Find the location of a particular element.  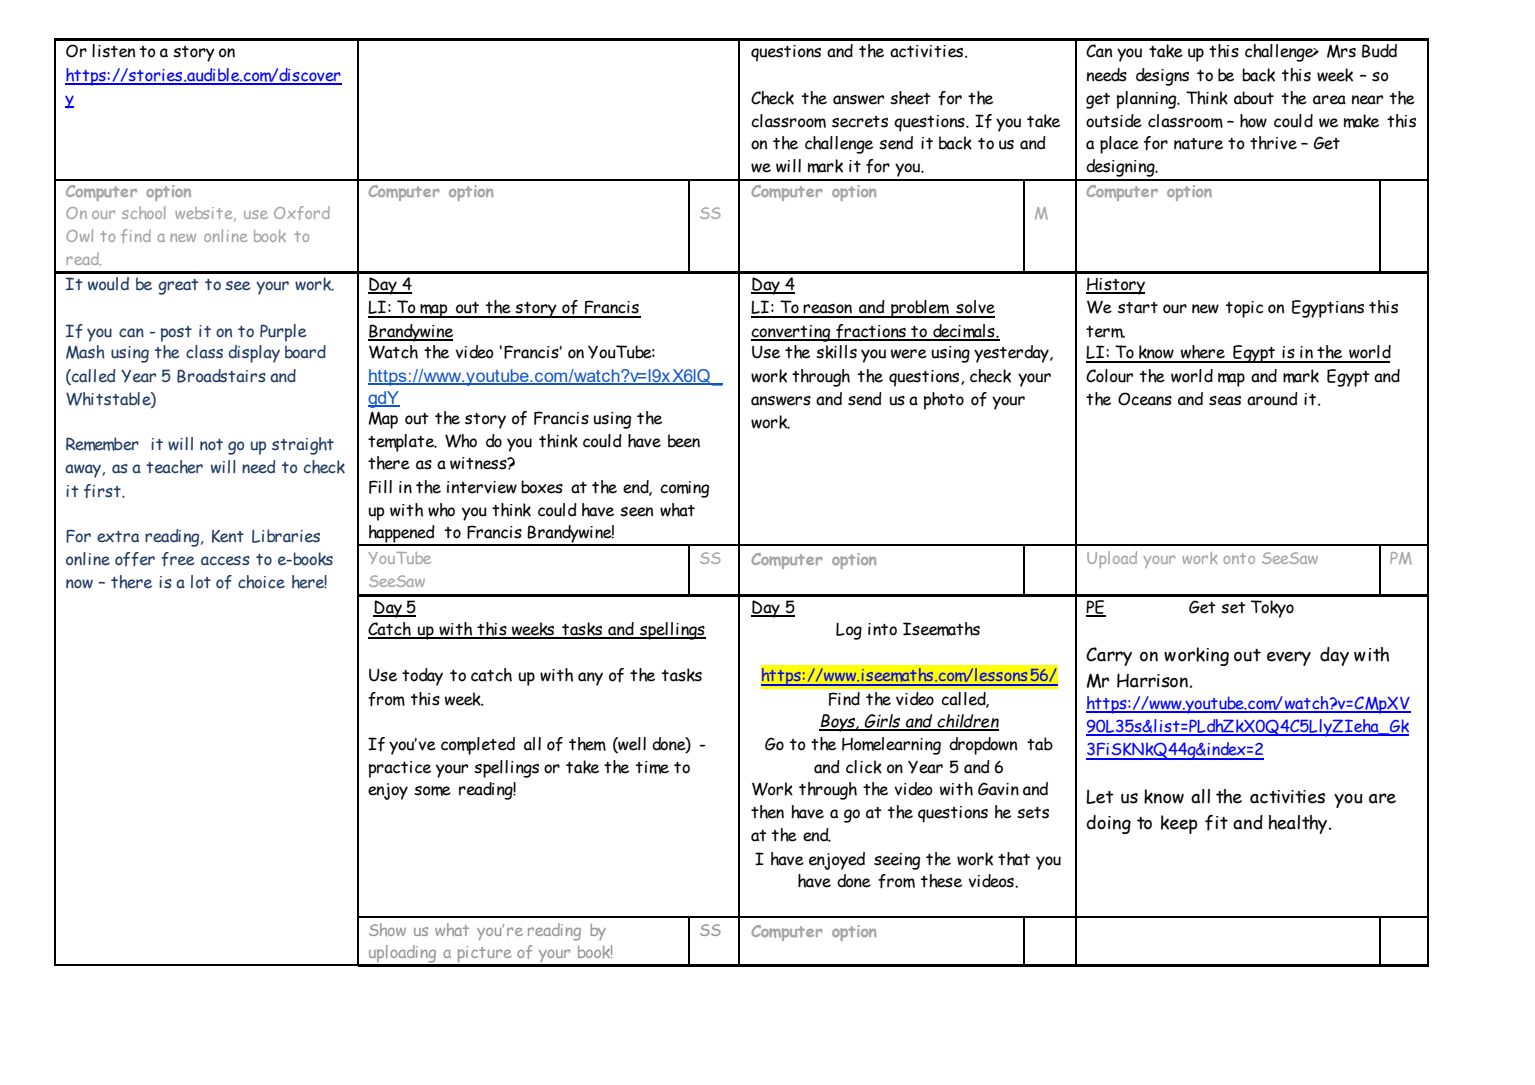

converting is located at coordinates (792, 333).
